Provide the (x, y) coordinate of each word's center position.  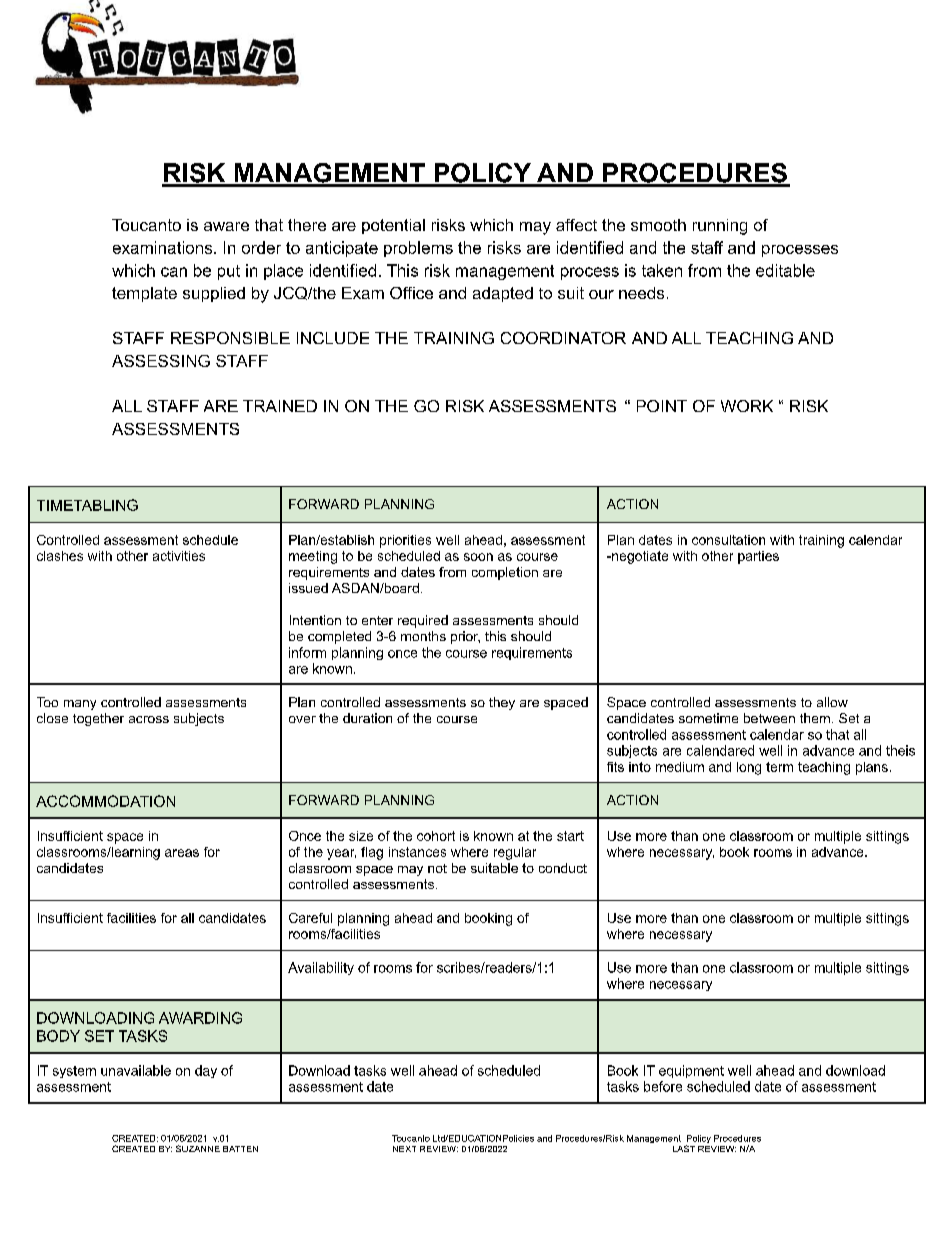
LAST (684, 1148)
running (720, 227)
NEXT (404, 1149)
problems (418, 249)
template (144, 294)
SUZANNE (198, 1148)
